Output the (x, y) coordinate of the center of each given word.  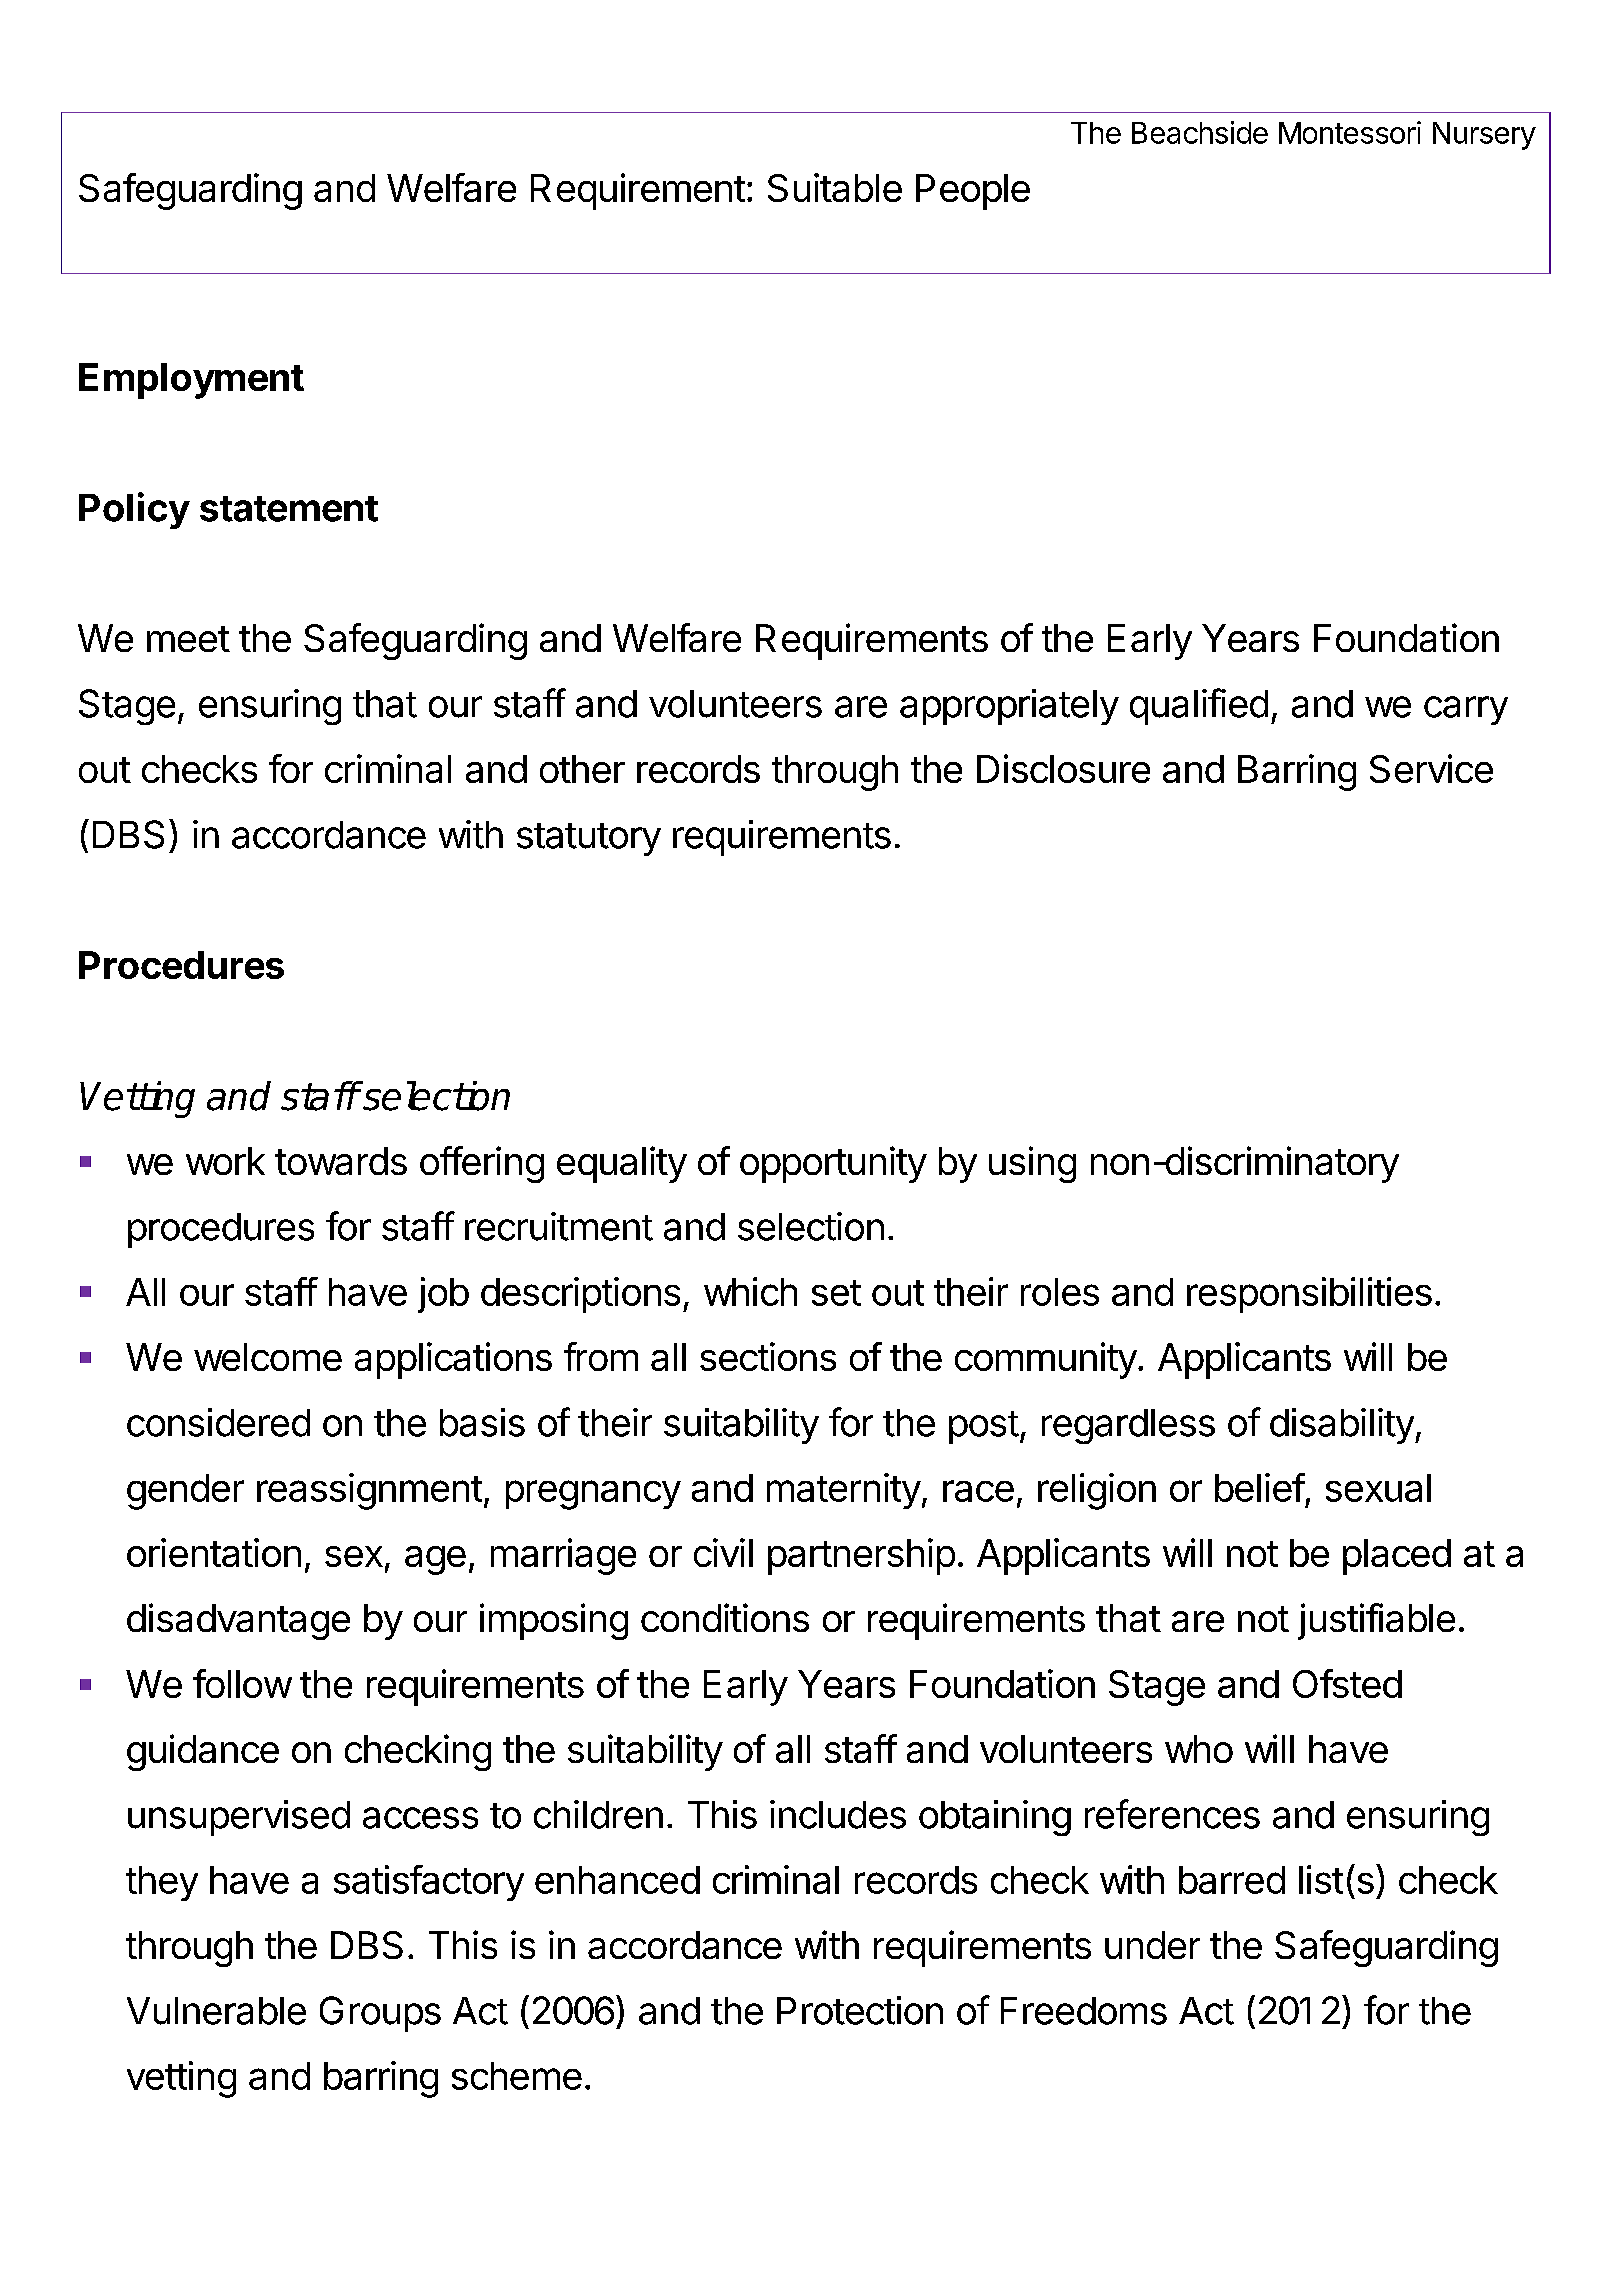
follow (242, 1683)
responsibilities (1309, 1295)
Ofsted (1347, 1683)
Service (1431, 768)
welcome (268, 1357)
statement (289, 509)
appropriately (1009, 707)
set (836, 1293)
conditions (725, 1617)
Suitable (835, 187)
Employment (191, 381)
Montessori (1350, 132)
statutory (589, 839)
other (582, 769)
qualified (1199, 706)
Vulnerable (216, 2011)
